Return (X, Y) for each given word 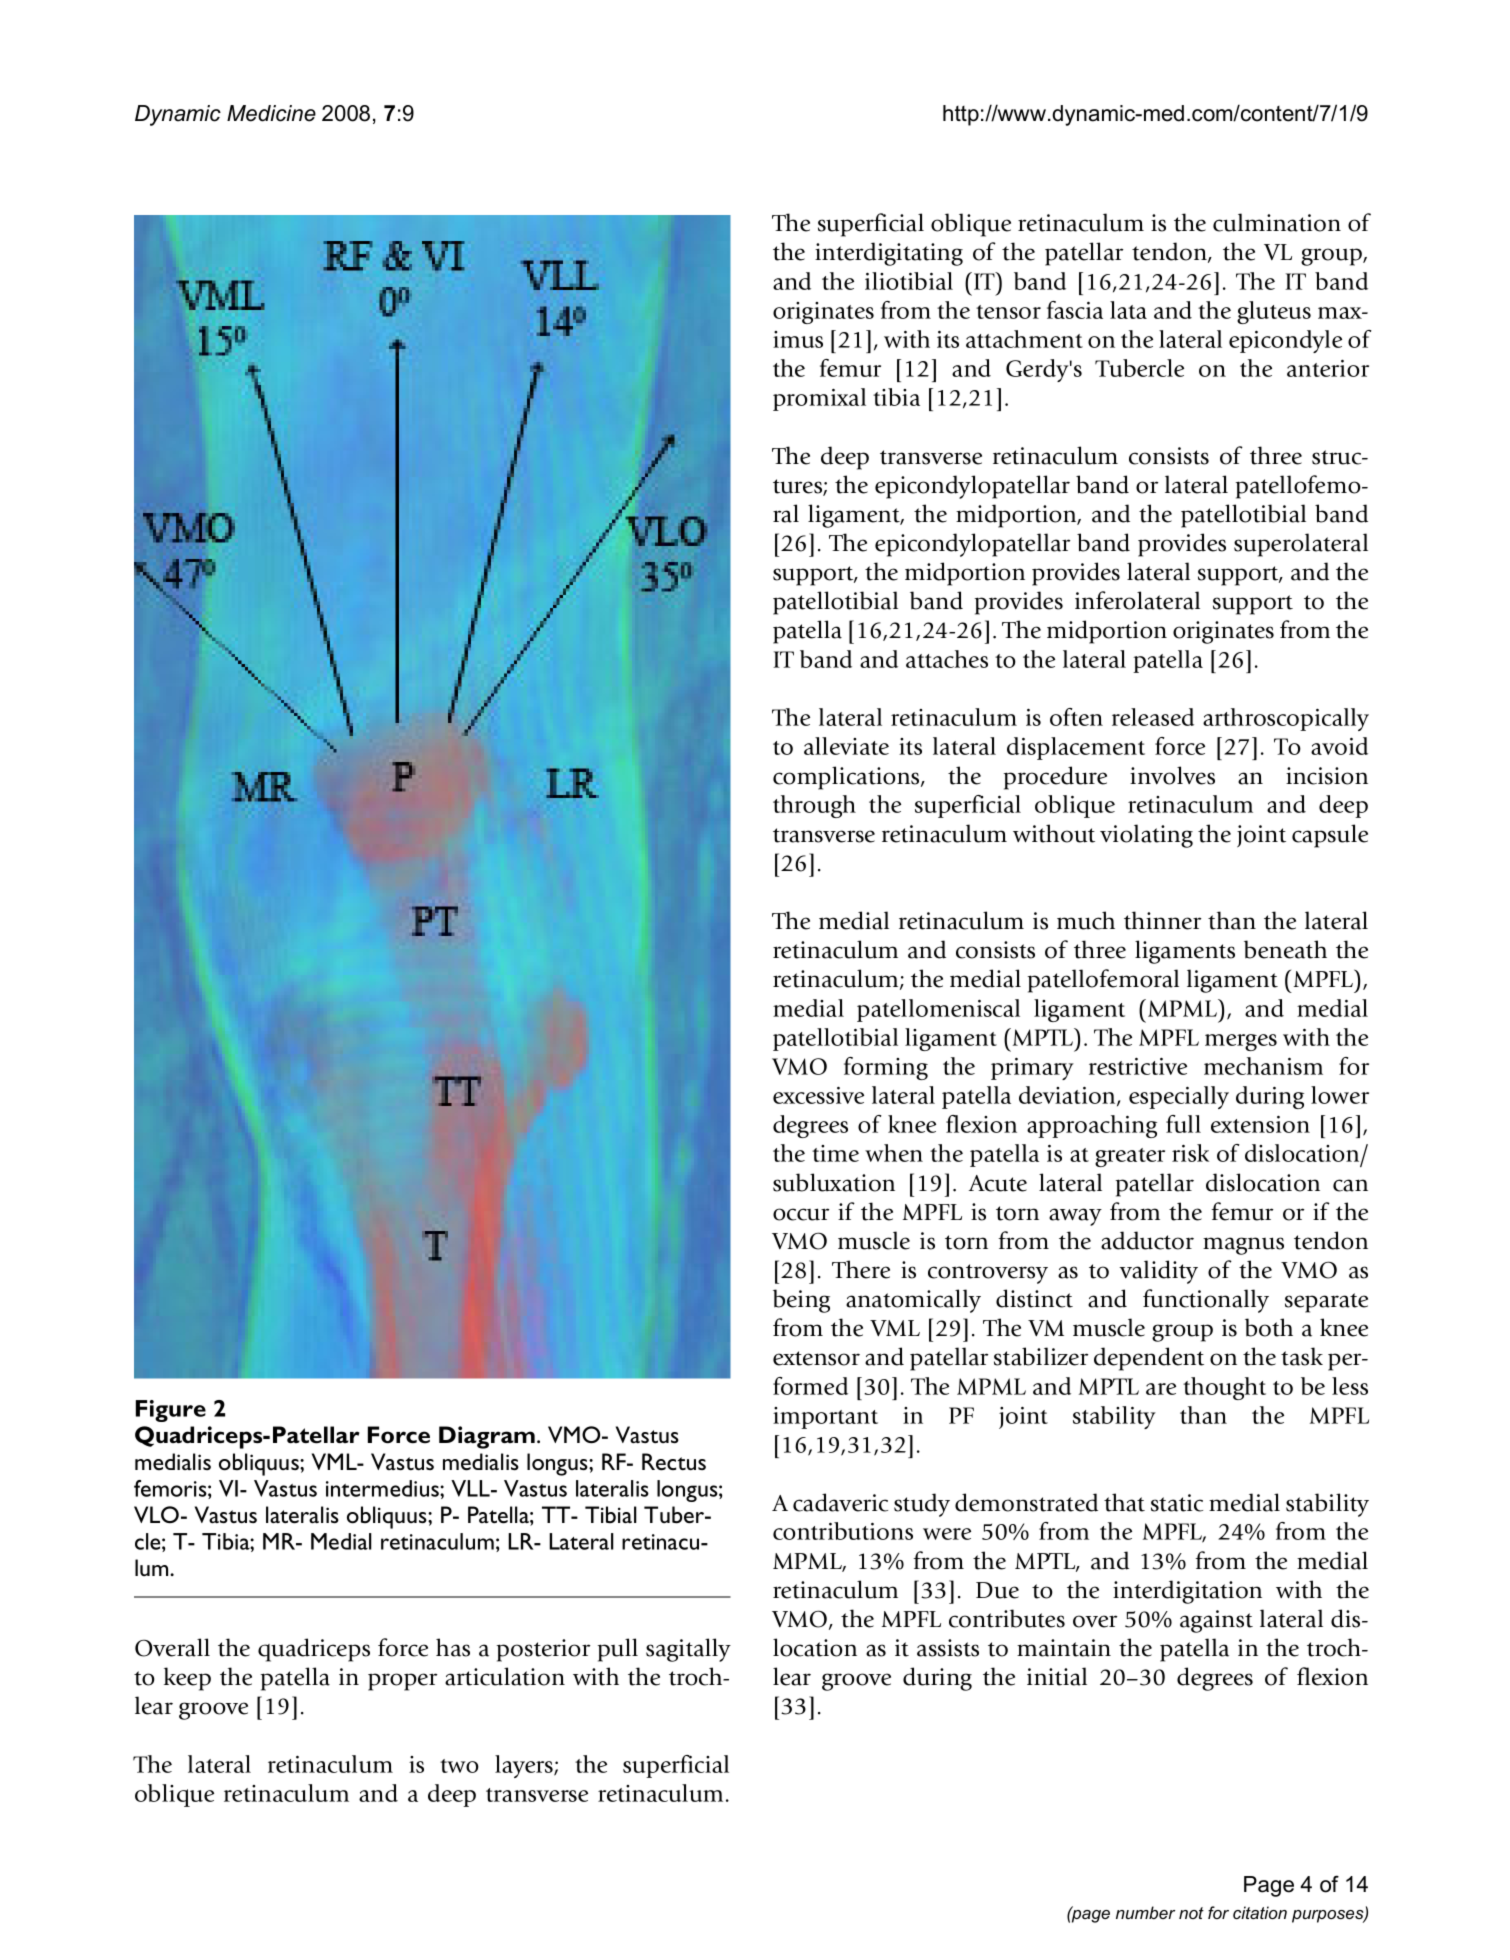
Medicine (271, 113)
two (459, 1766)
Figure (171, 1411)
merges (1241, 1042)
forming (886, 1068)
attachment (1024, 339)
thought (1224, 1388)
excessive (818, 1095)
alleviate (846, 746)
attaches (947, 659)
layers (525, 1766)
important (825, 1418)
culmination (1277, 222)
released (1153, 717)
